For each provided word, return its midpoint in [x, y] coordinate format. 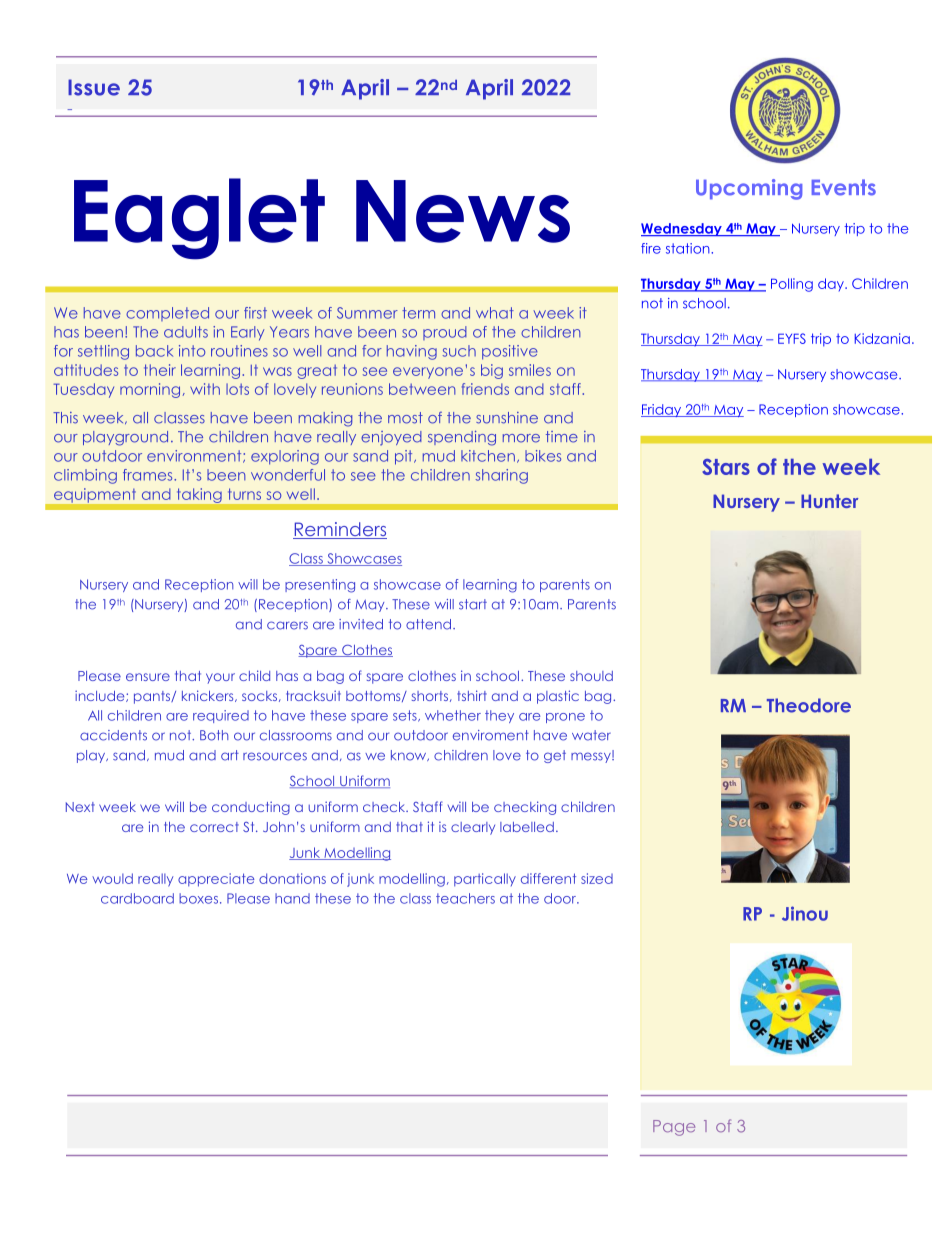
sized [597, 878]
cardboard [137, 898]
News [463, 211]
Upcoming [749, 189]
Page [674, 1128]
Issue [94, 87]
